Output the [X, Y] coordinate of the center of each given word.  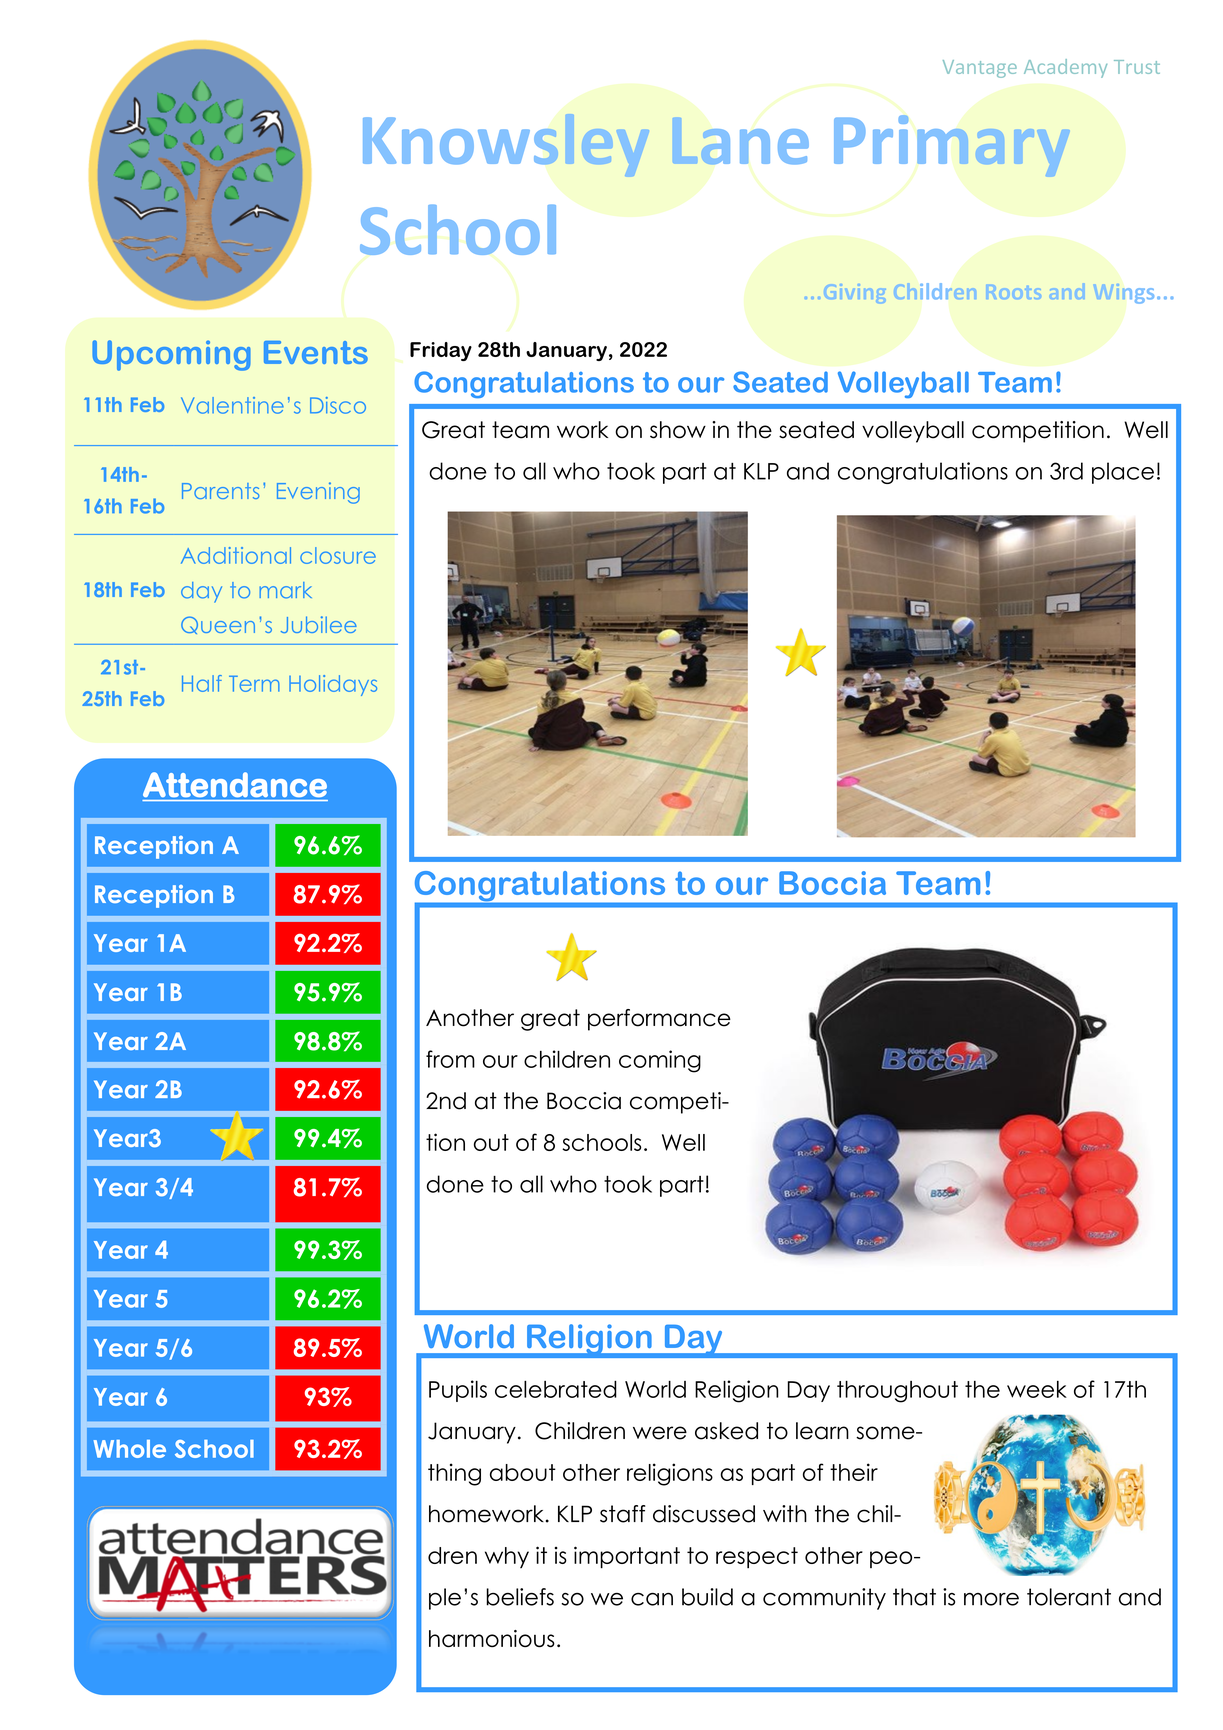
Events [316, 352]
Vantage [980, 69]
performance [659, 1020]
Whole [129, 1449]
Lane [740, 141]
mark [285, 590]
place [1123, 473]
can [652, 1599]
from [450, 1059]
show [678, 430]
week [1037, 1389]
